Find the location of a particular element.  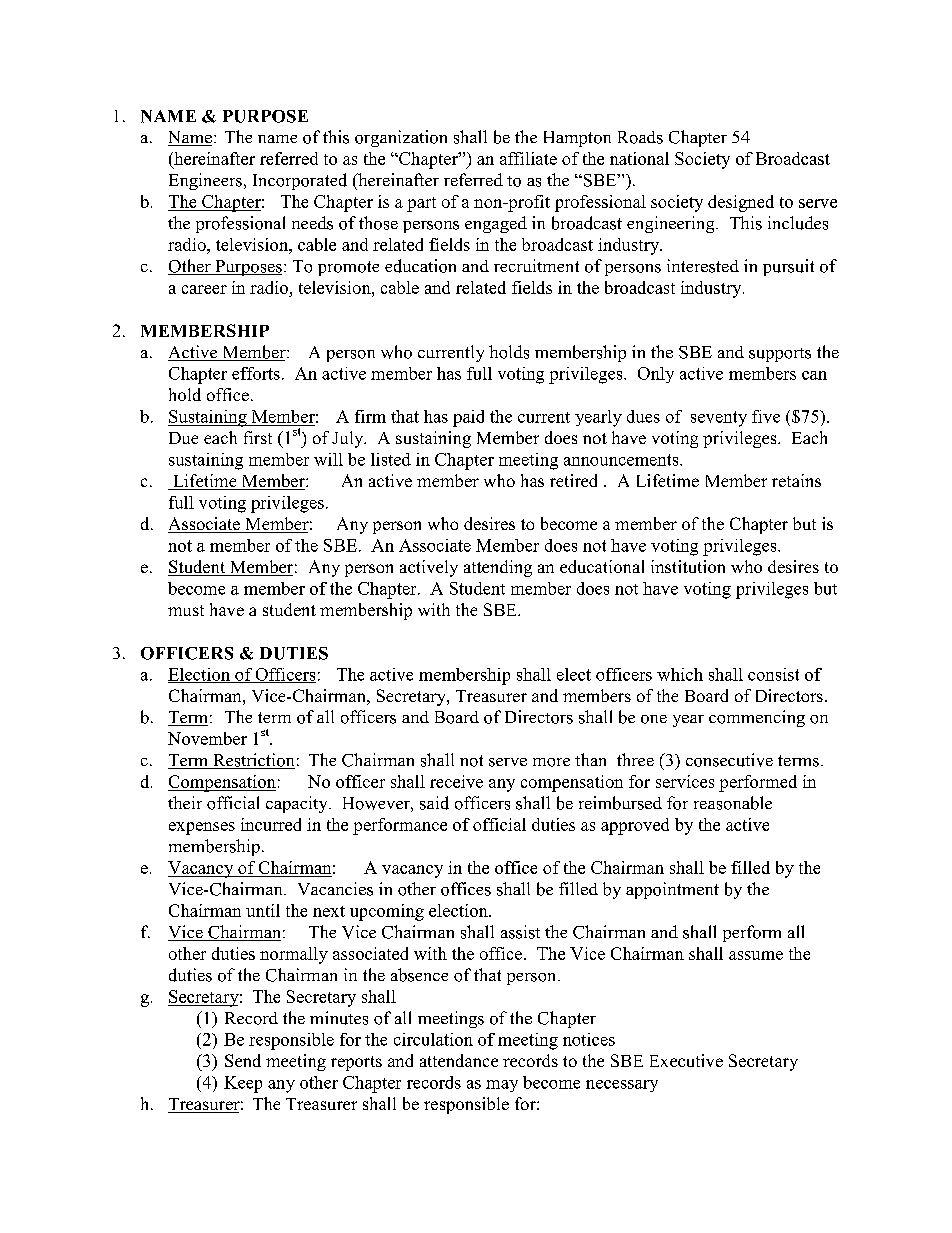

designed is located at coordinates (741, 203).
